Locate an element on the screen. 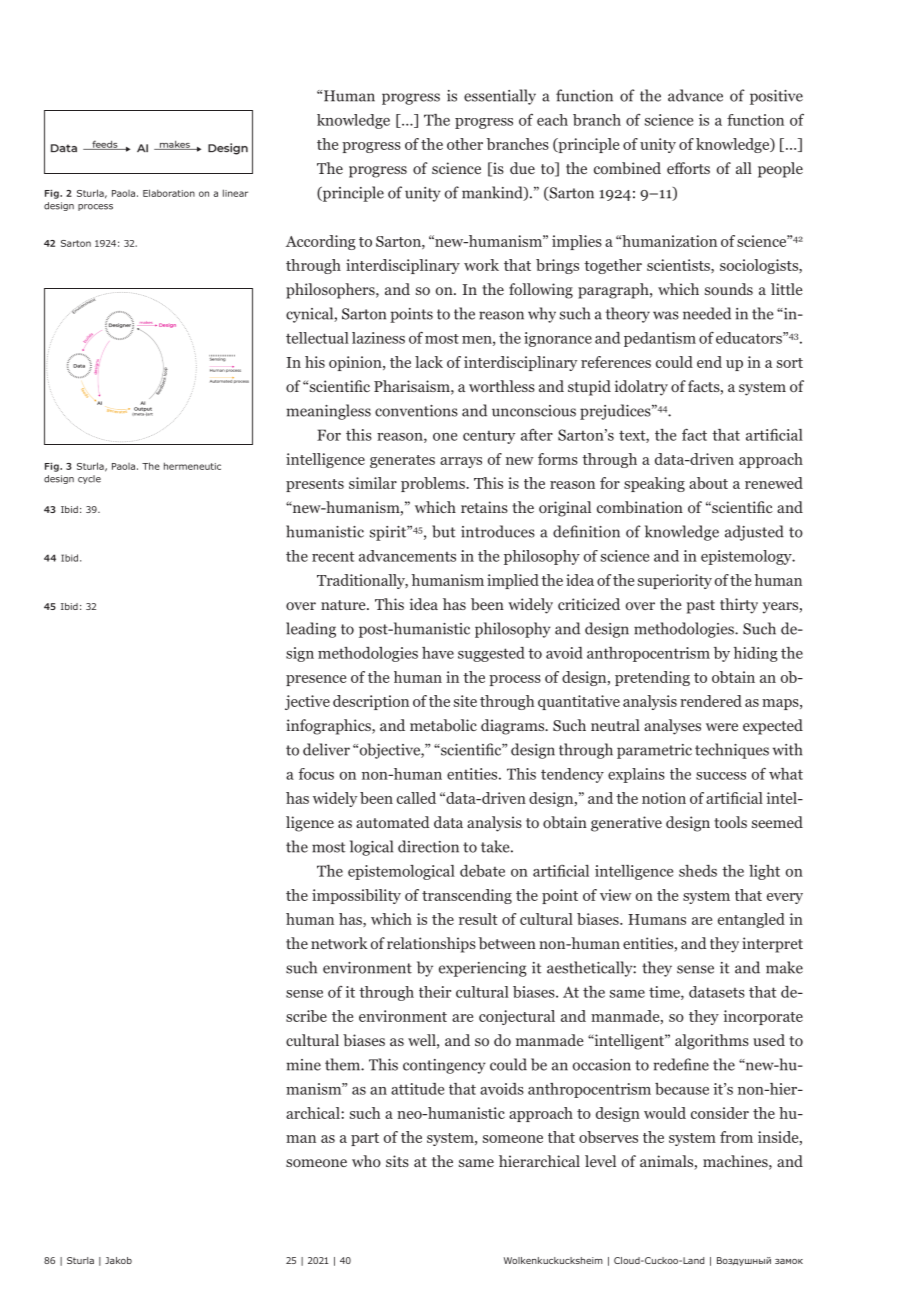  focus is located at coordinates (316, 774).
